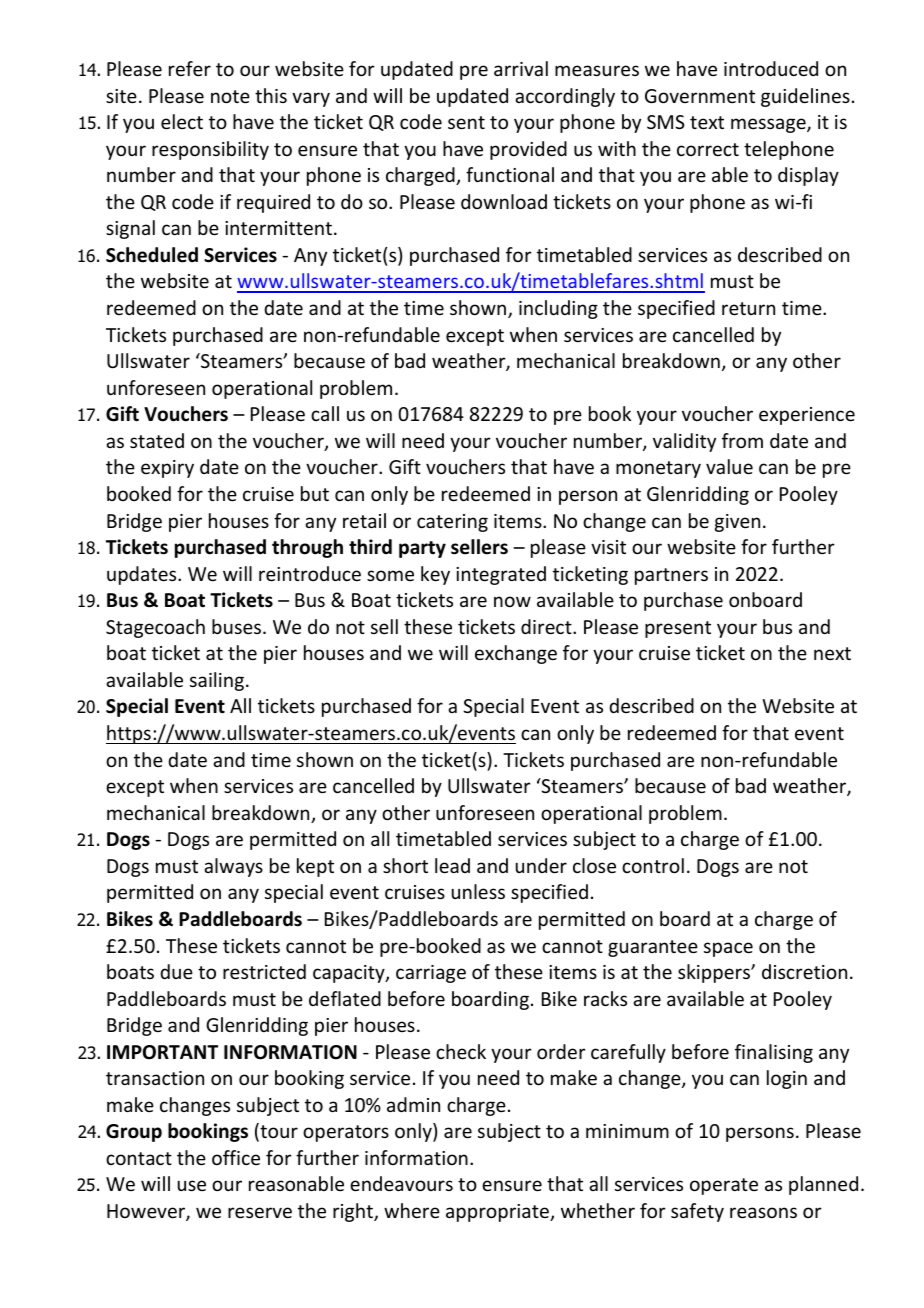  What do you see at coordinates (769, 125) in the document?
I see `message` at bounding box center [769, 125].
